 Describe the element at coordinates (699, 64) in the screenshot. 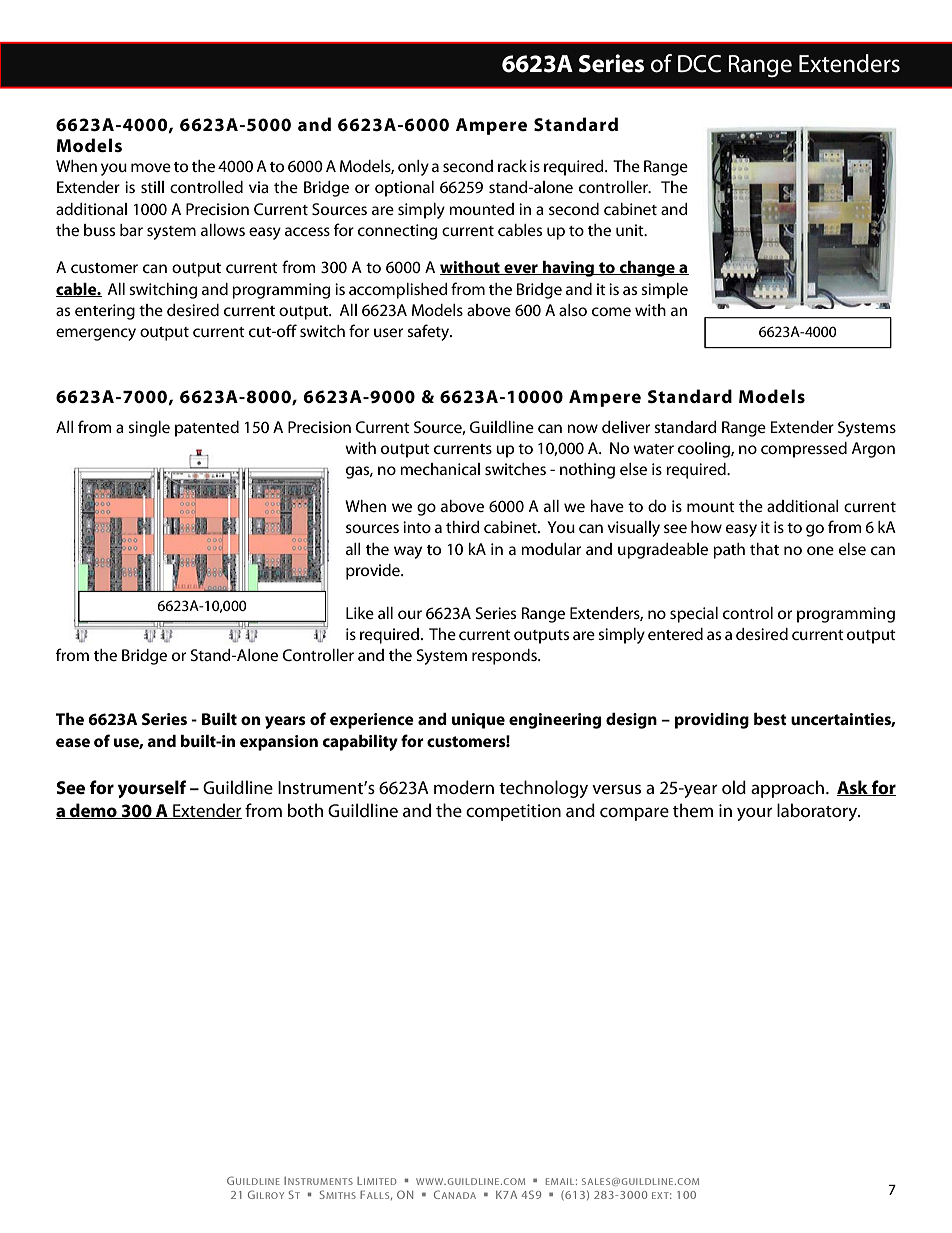

I see `DCC` at that location.
